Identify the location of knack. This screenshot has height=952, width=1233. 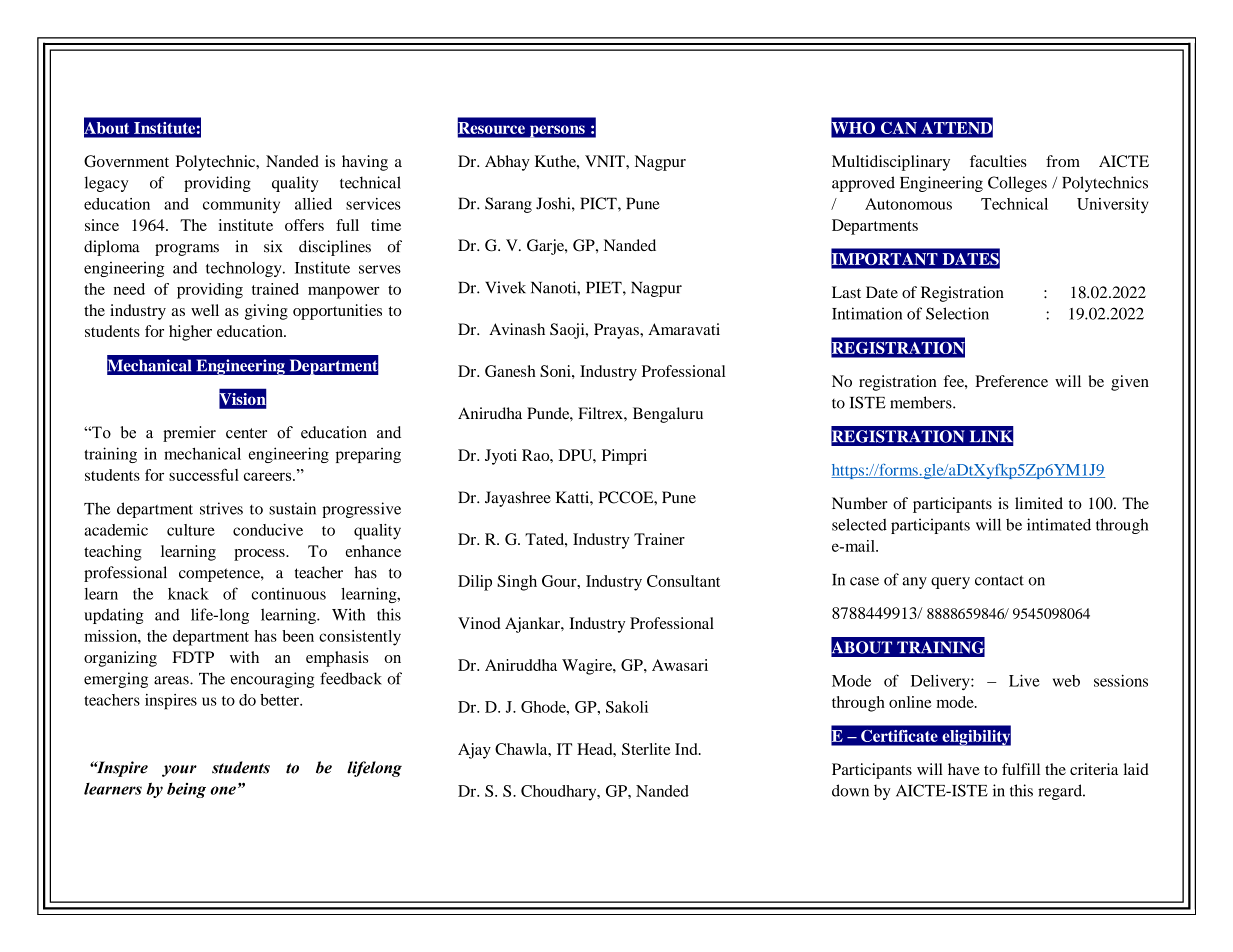
(188, 594).
